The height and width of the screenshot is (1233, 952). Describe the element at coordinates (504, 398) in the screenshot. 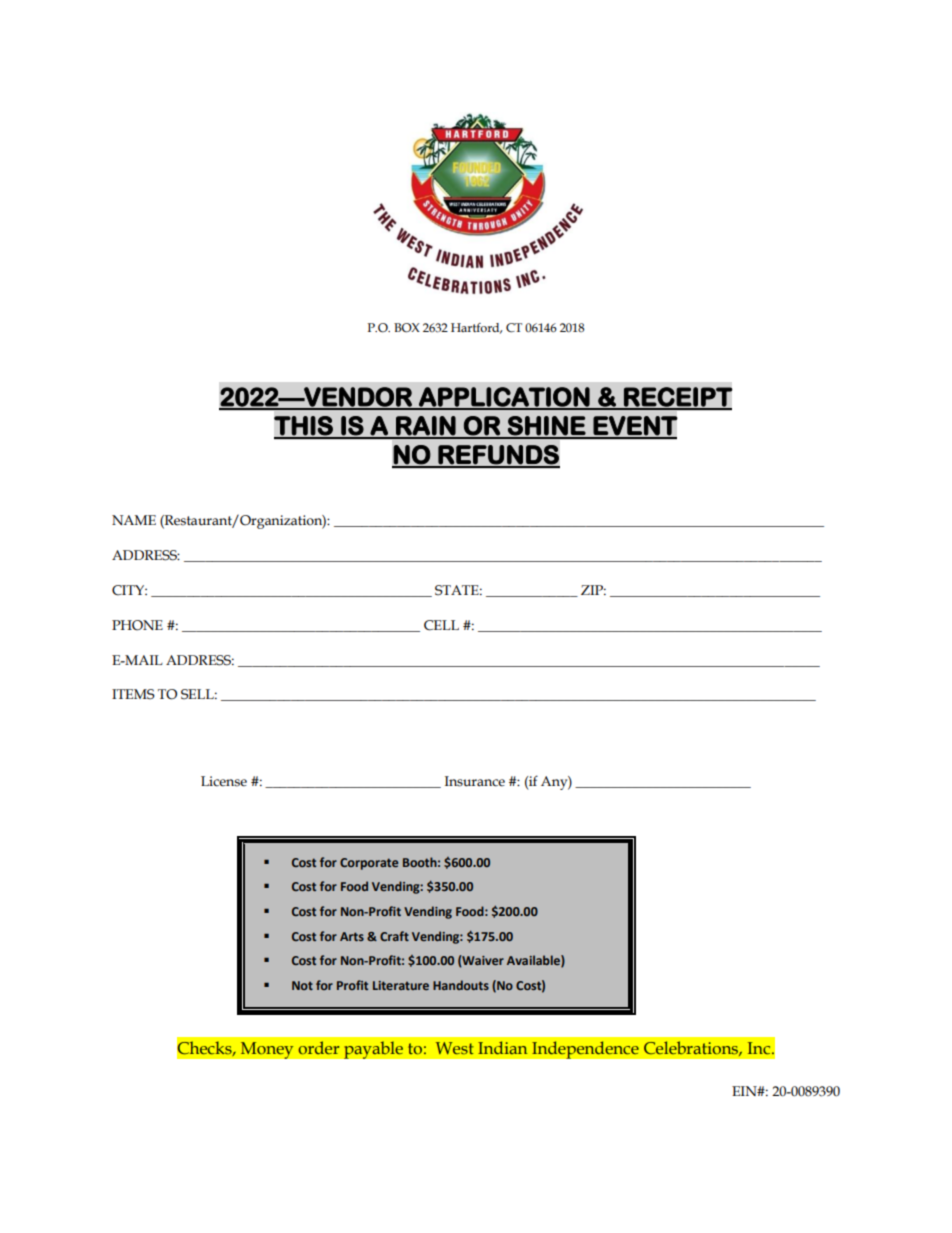

I see `APPLICATION` at that location.
